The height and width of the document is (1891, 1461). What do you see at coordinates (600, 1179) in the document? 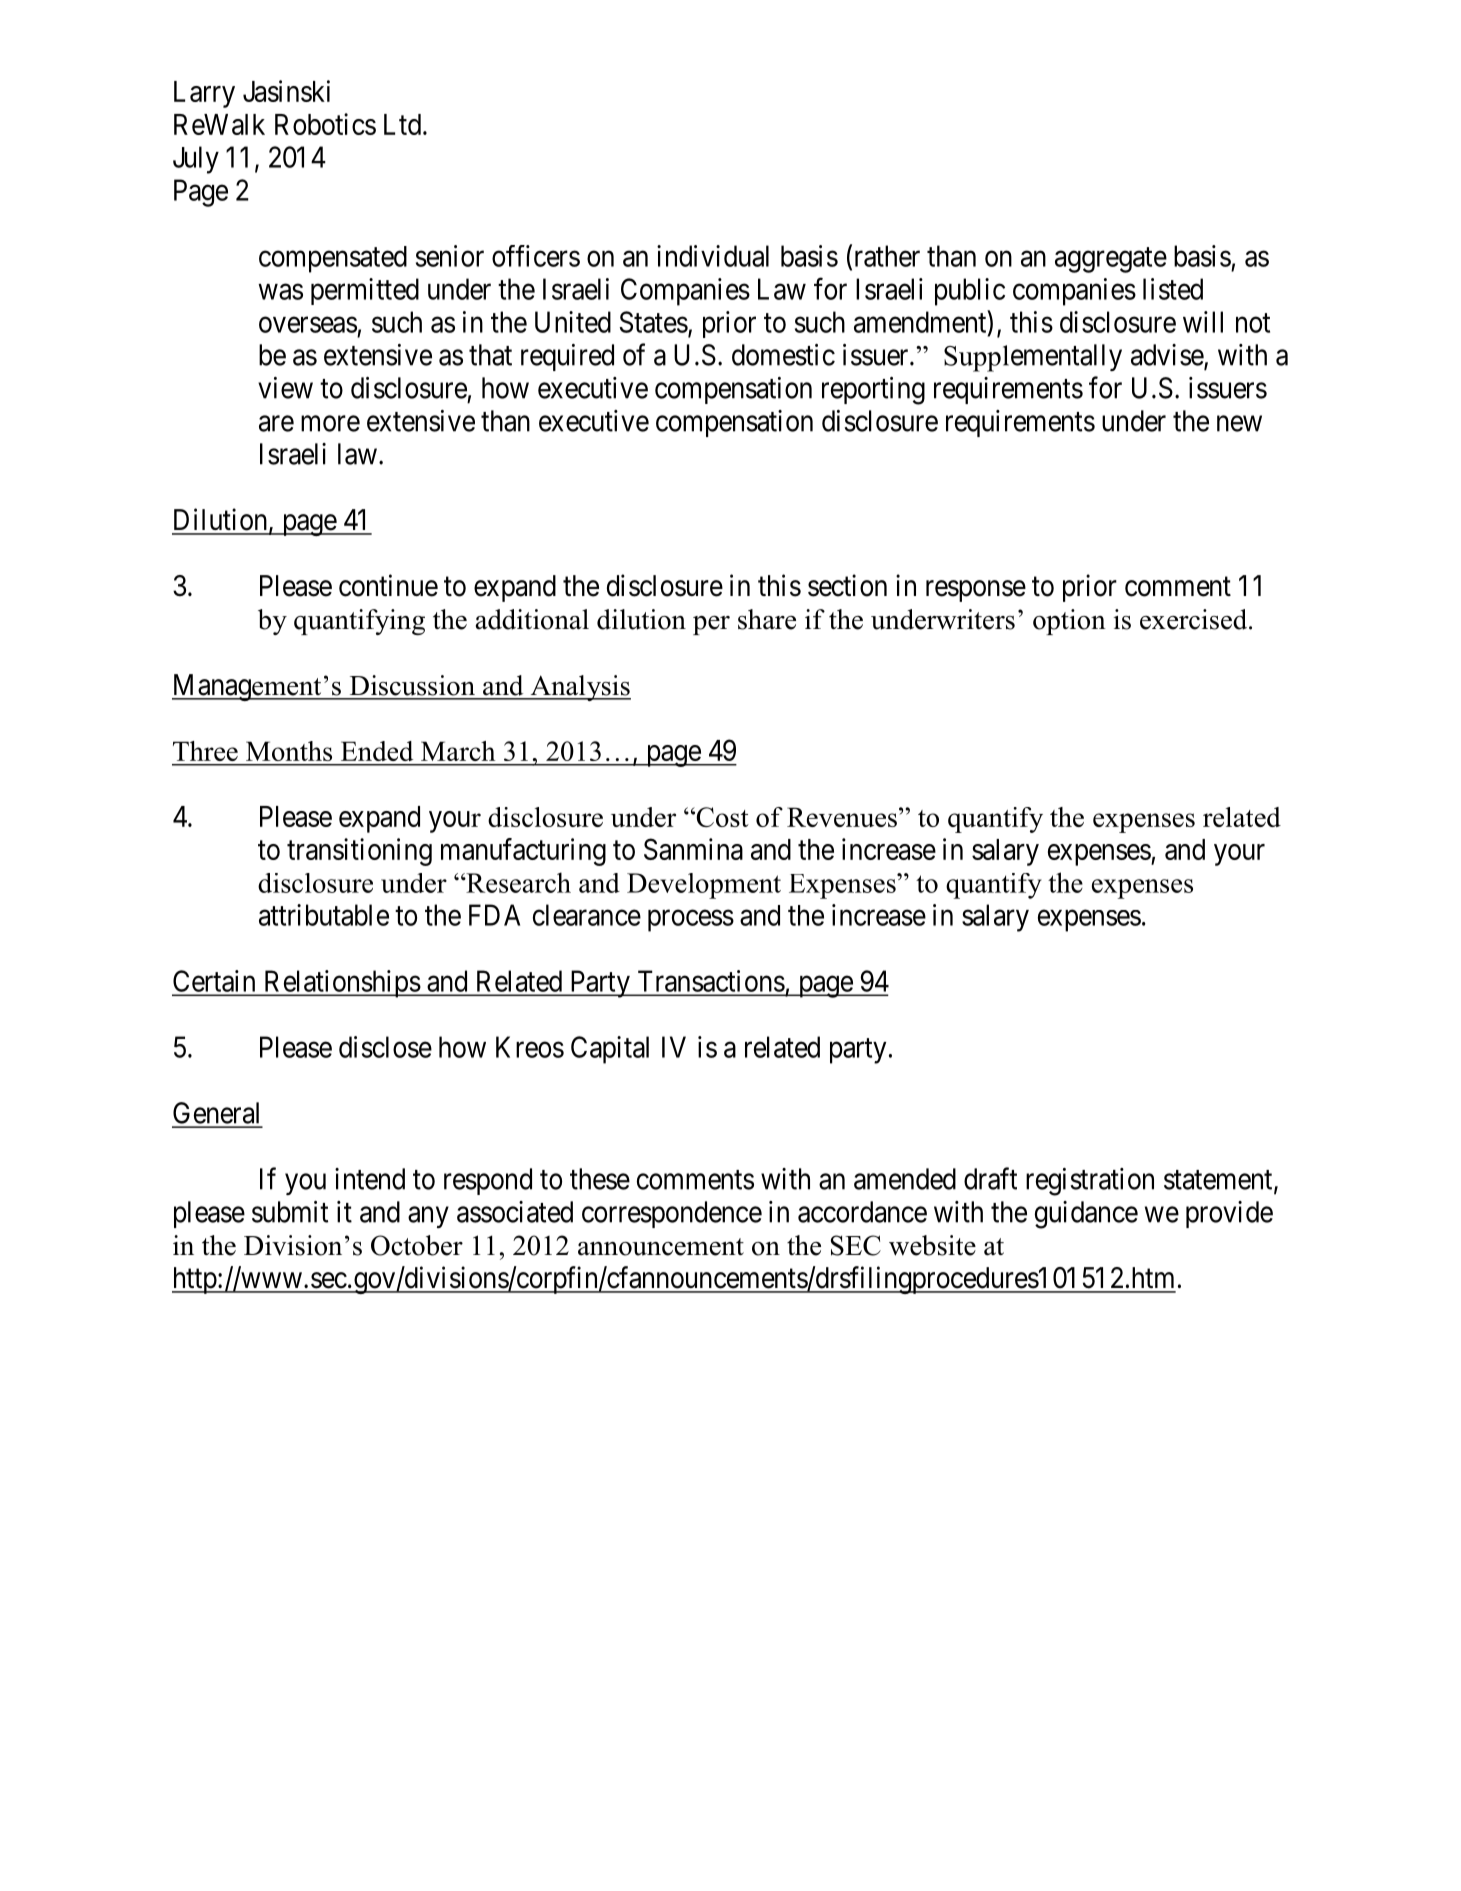
I see `these` at bounding box center [600, 1179].
